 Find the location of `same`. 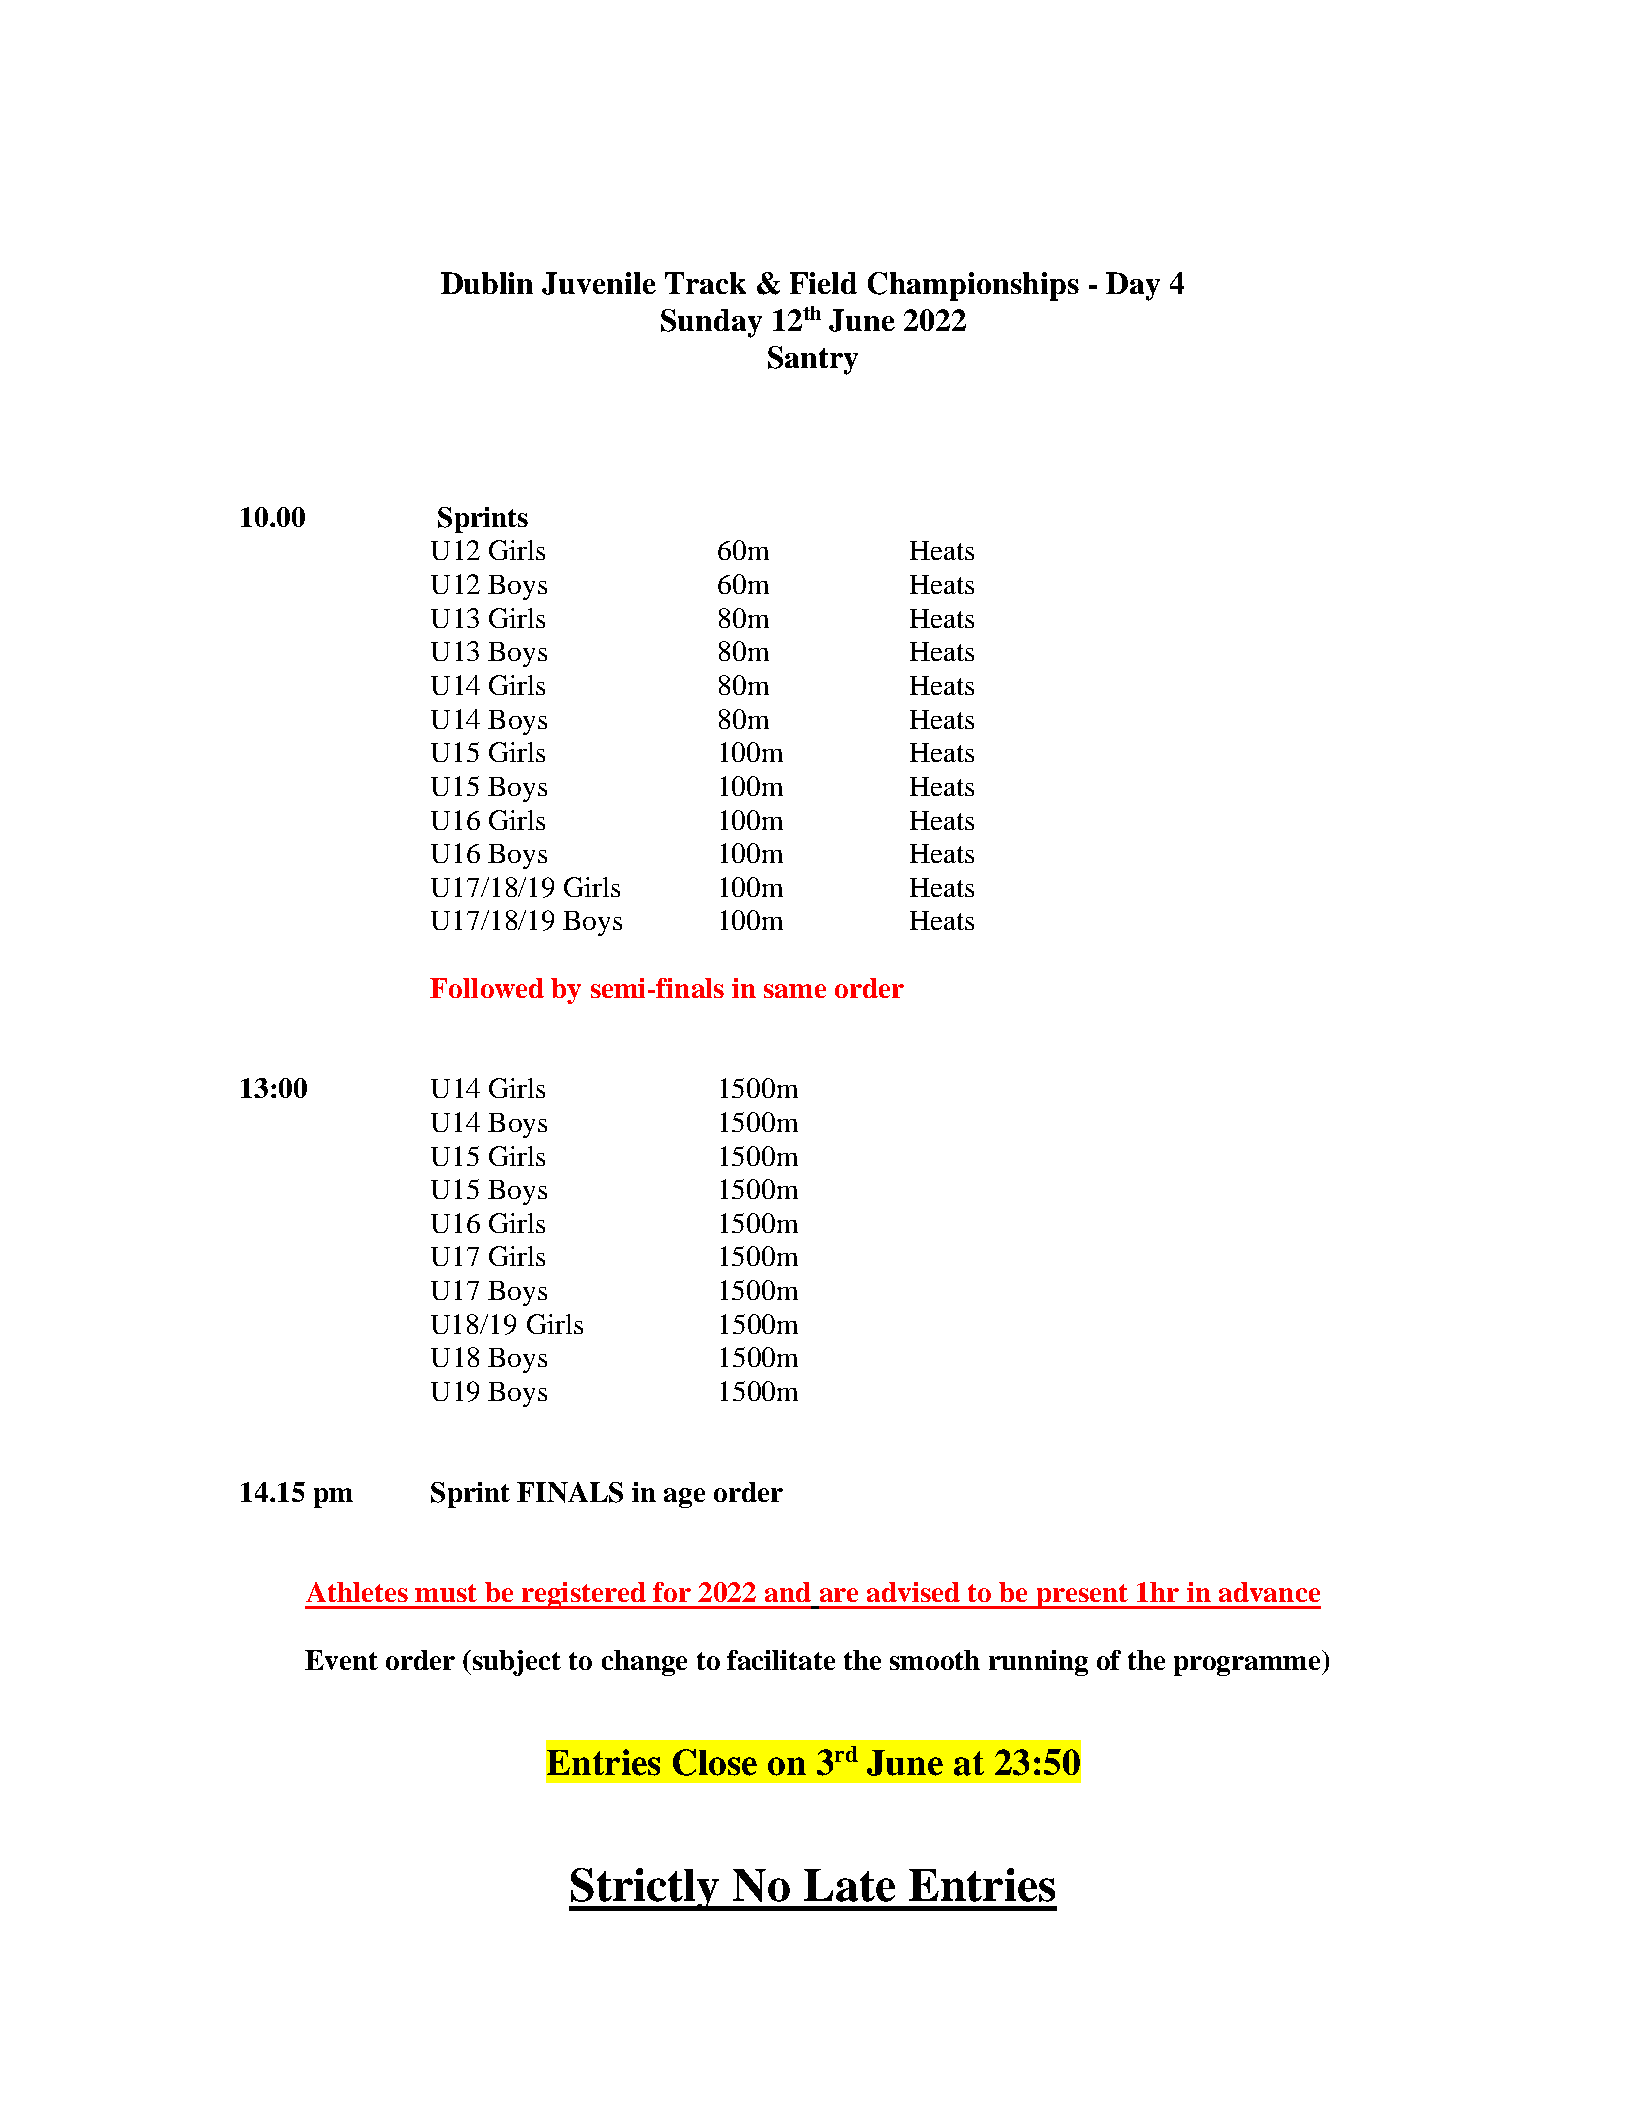

same is located at coordinates (795, 991).
